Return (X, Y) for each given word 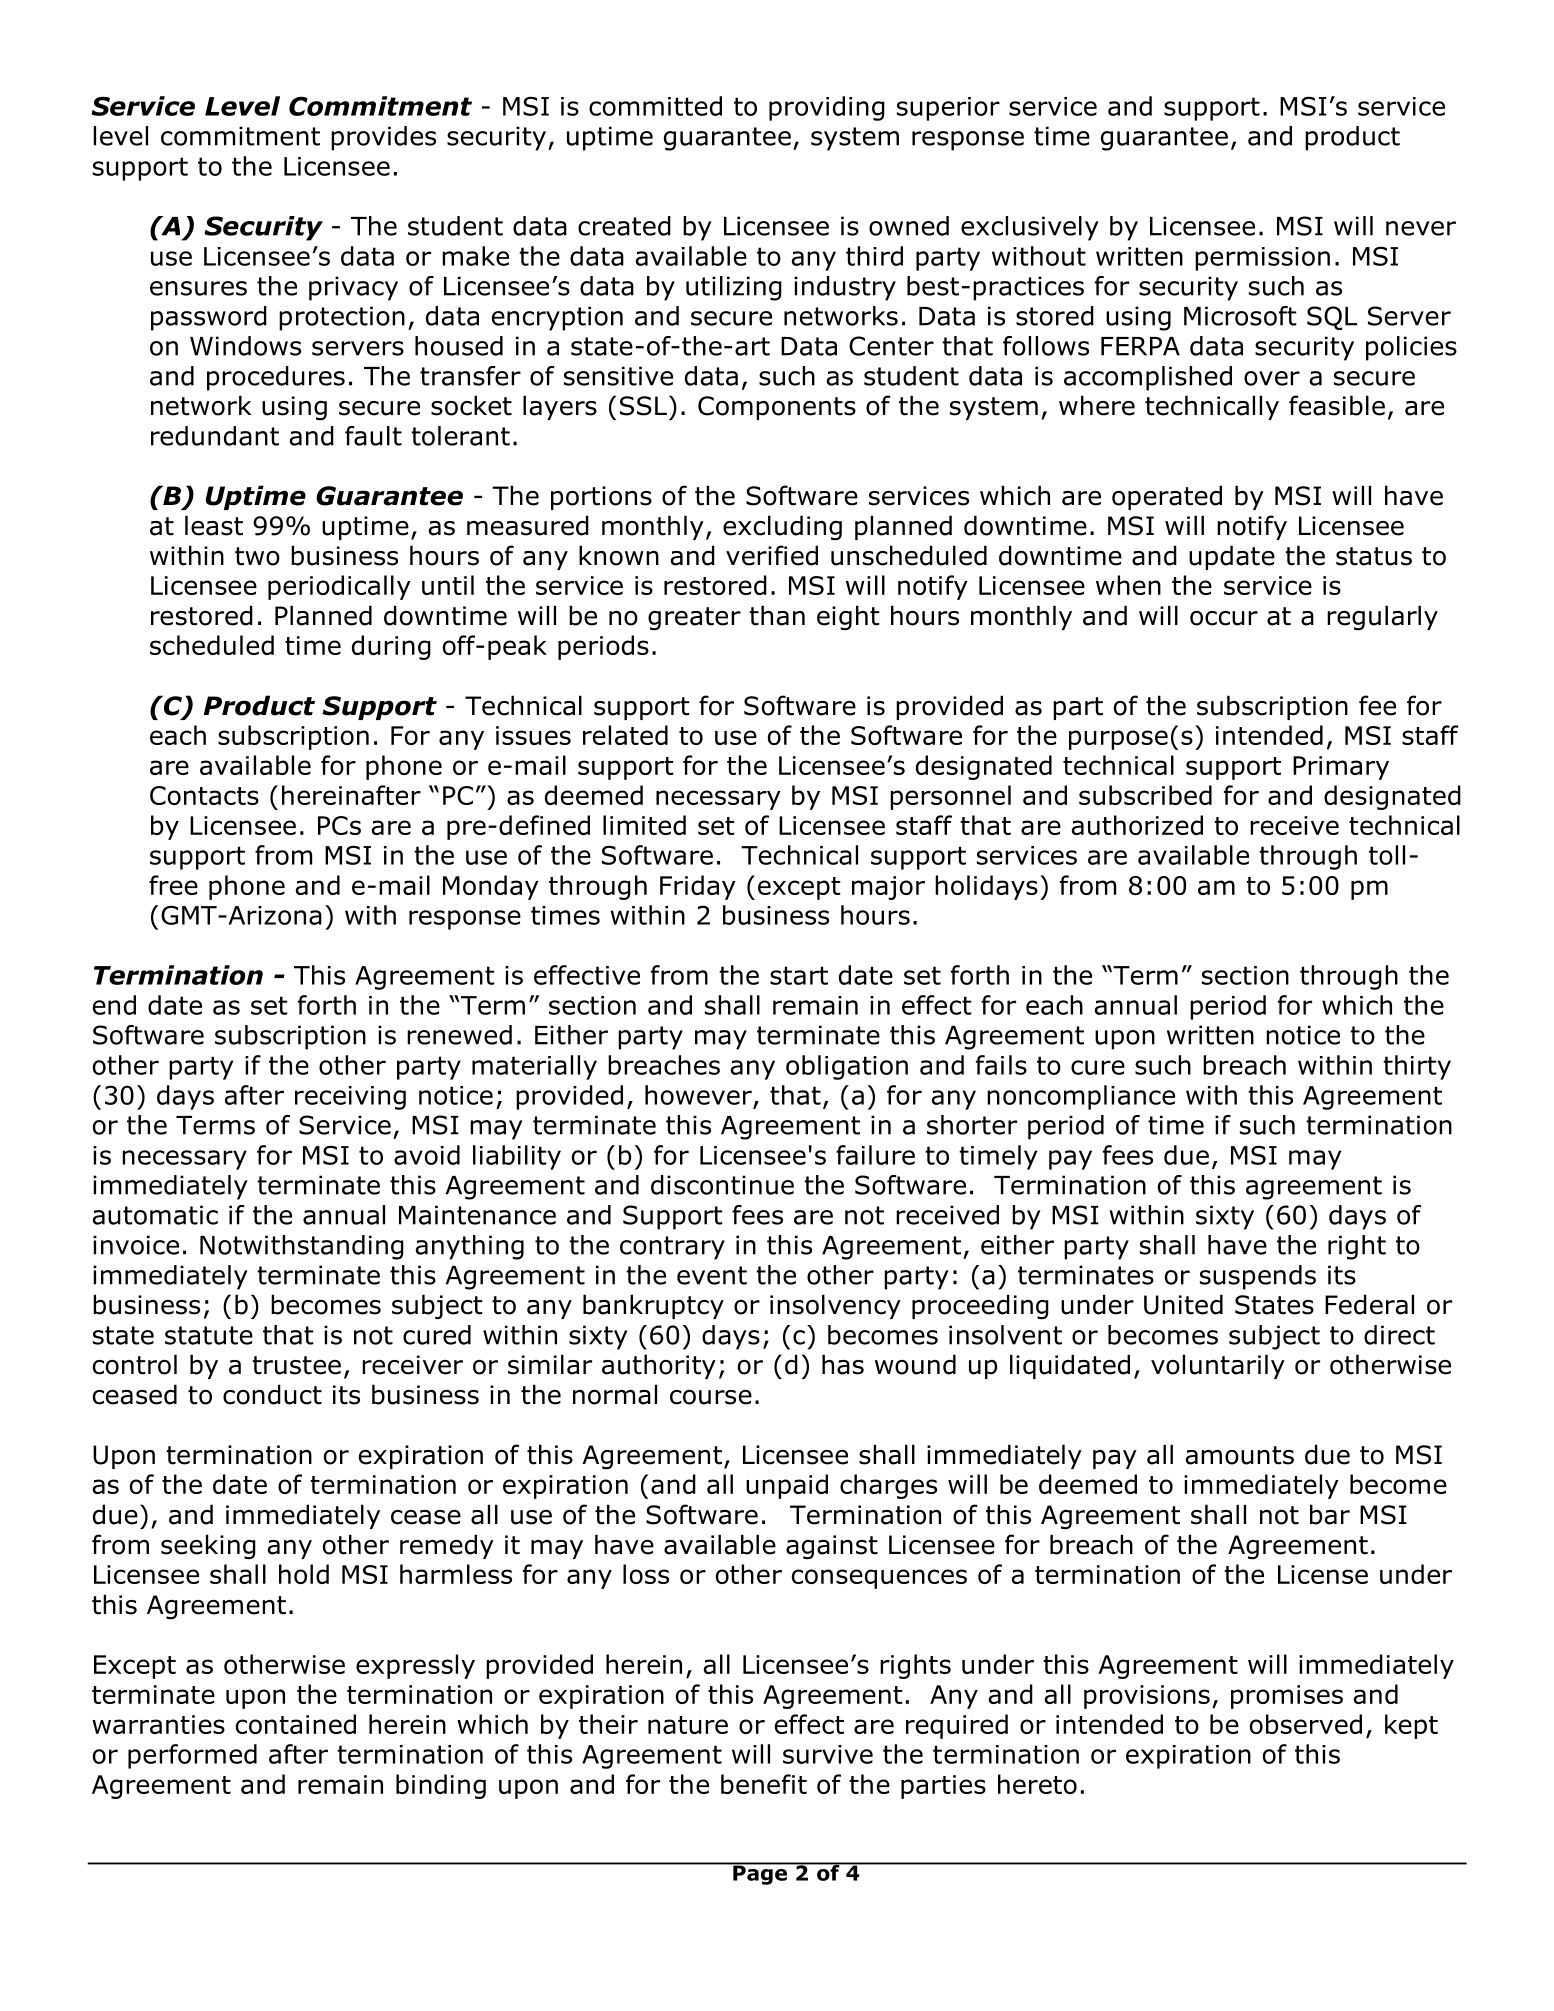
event (712, 1275)
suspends (1258, 1277)
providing (827, 108)
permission (1262, 259)
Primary (1341, 768)
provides (383, 138)
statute (209, 1335)
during (391, 647)
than (777, 615)
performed (192, 1756)
